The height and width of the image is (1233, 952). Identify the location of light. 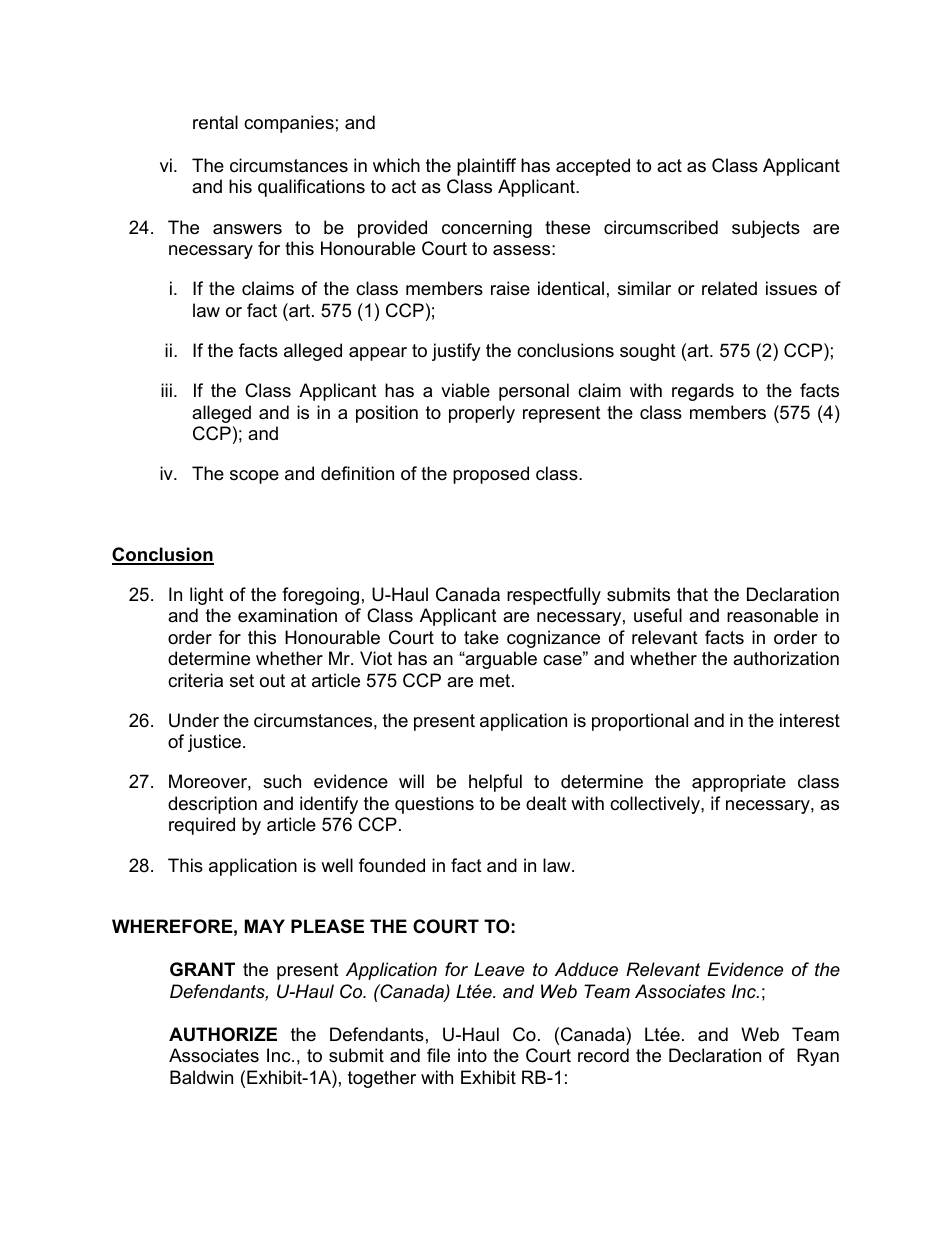
(207, 596).
